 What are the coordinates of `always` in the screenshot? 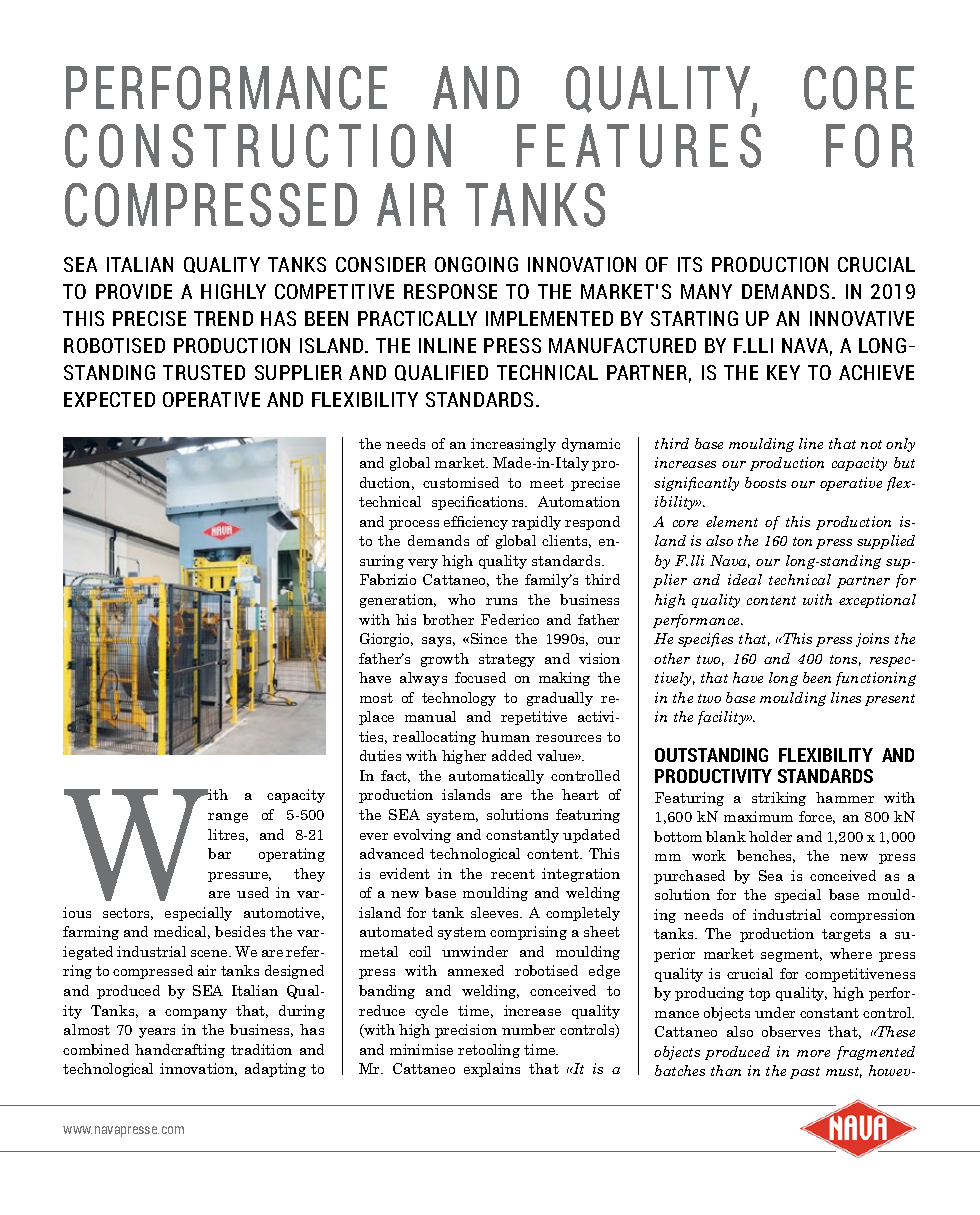 It's located at (423, 679).
